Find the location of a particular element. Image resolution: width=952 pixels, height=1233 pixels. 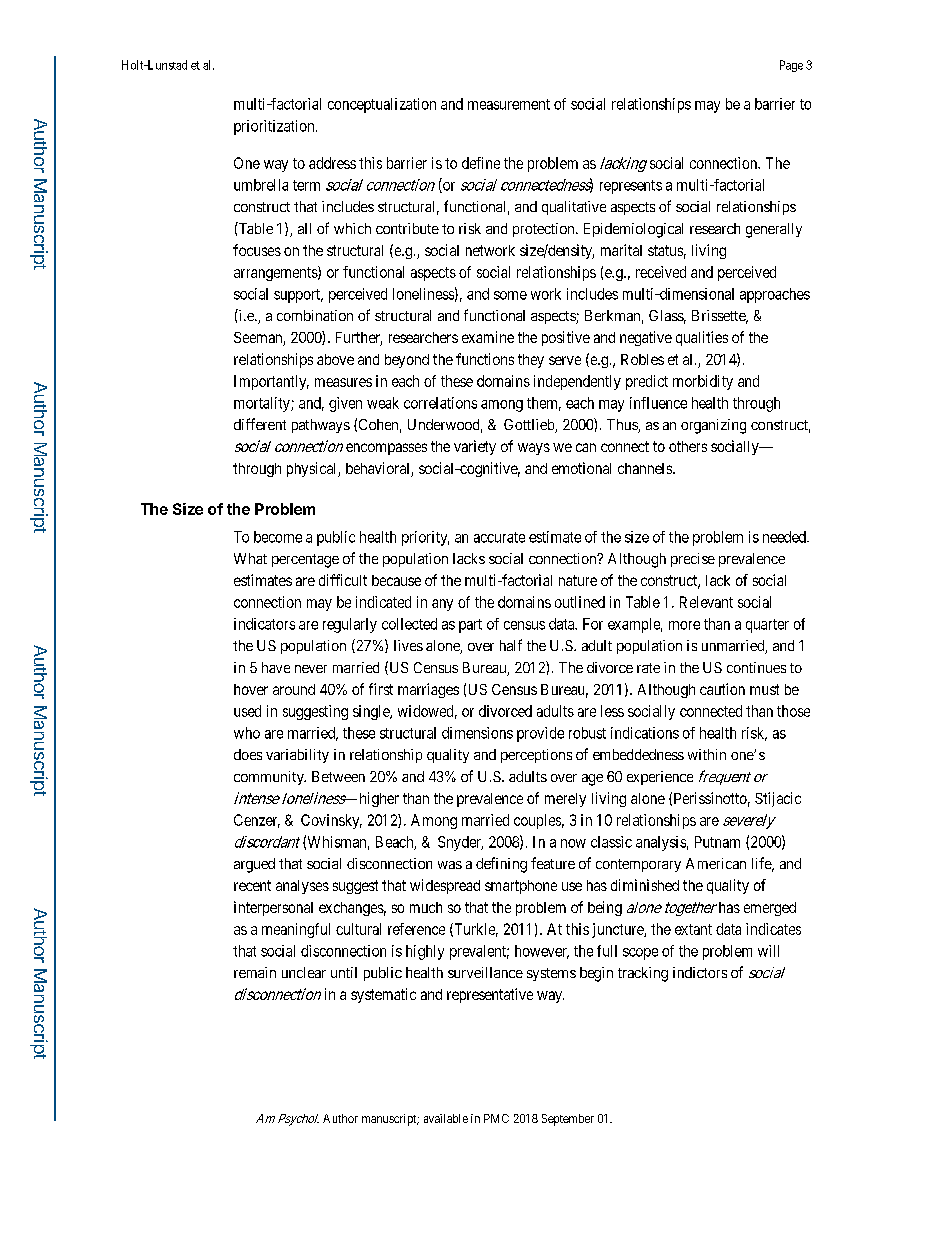

Page is located at coordinates (791, 66).
